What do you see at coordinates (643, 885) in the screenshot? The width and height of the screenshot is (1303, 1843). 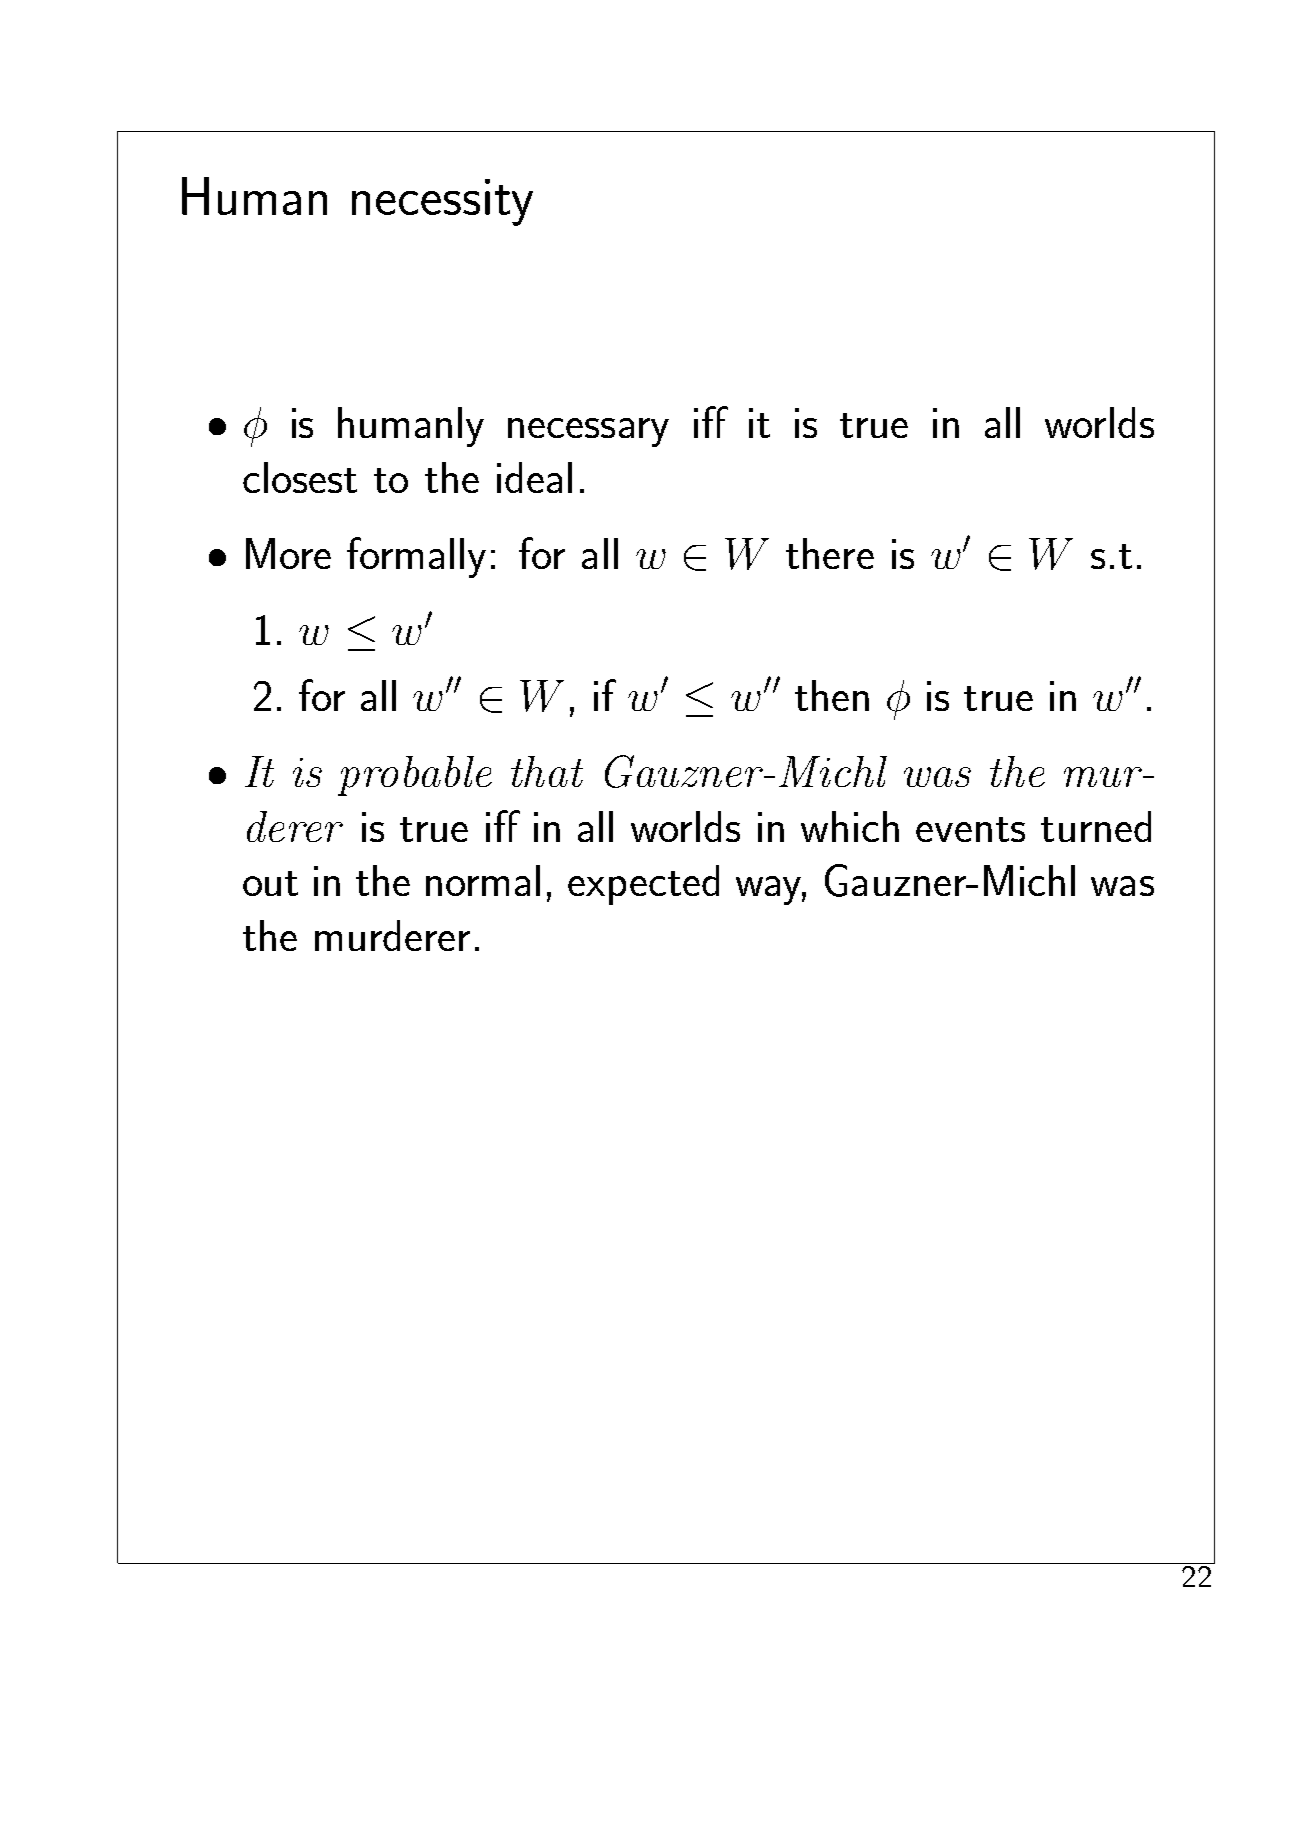 I see `expected` at bounding box center [643, 885].
